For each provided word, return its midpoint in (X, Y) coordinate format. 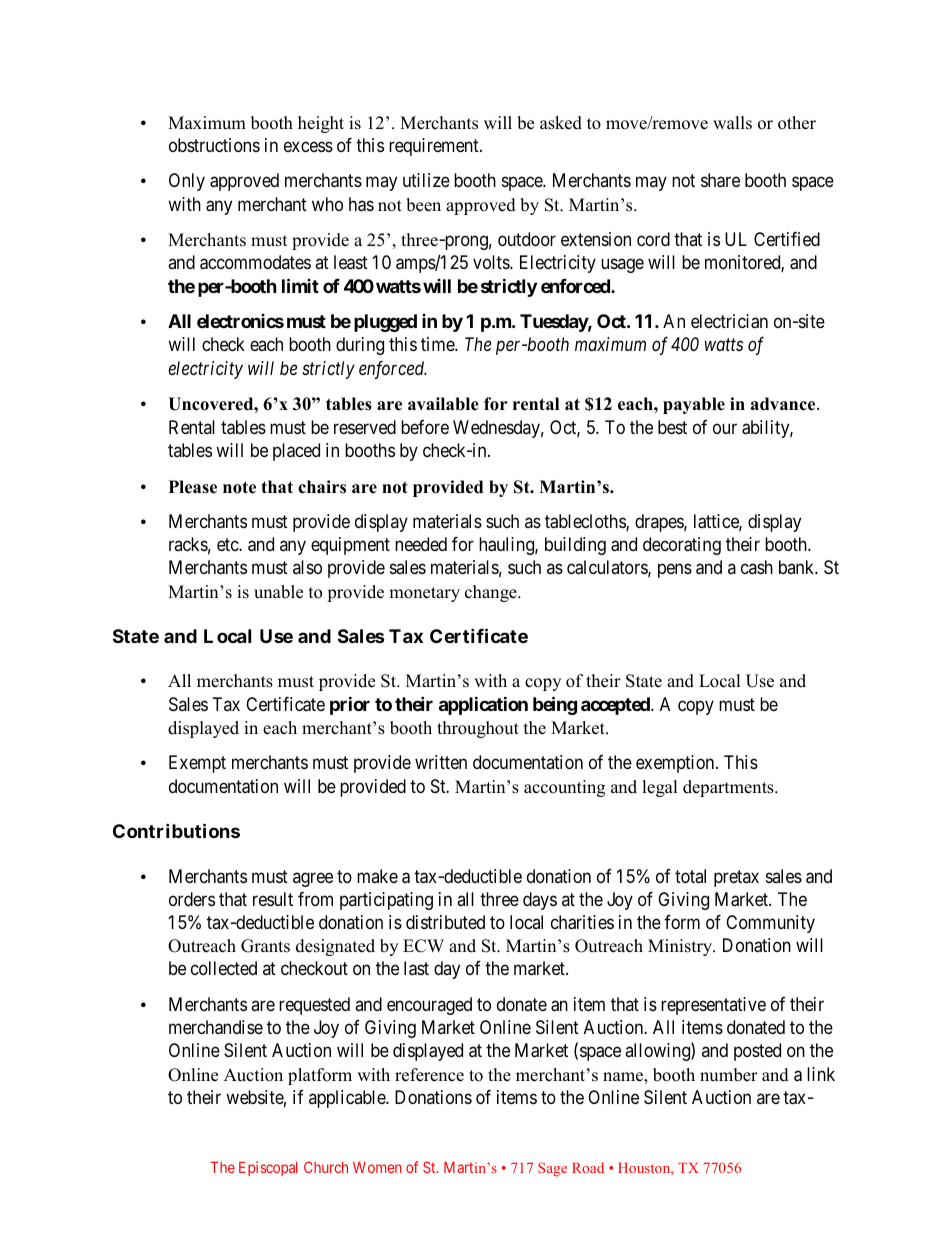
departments (729, 788)
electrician (729, 321)
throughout (478, 729)
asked (561, 123)
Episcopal (268, 1168)
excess (308, 146)
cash (757, 567)
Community (770, 924)
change (492, 593)
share (720, 180)
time (438, 344)
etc (228, 544)
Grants (265, 946)
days (540, 901)
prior (350, 705)
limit (300, 285)
